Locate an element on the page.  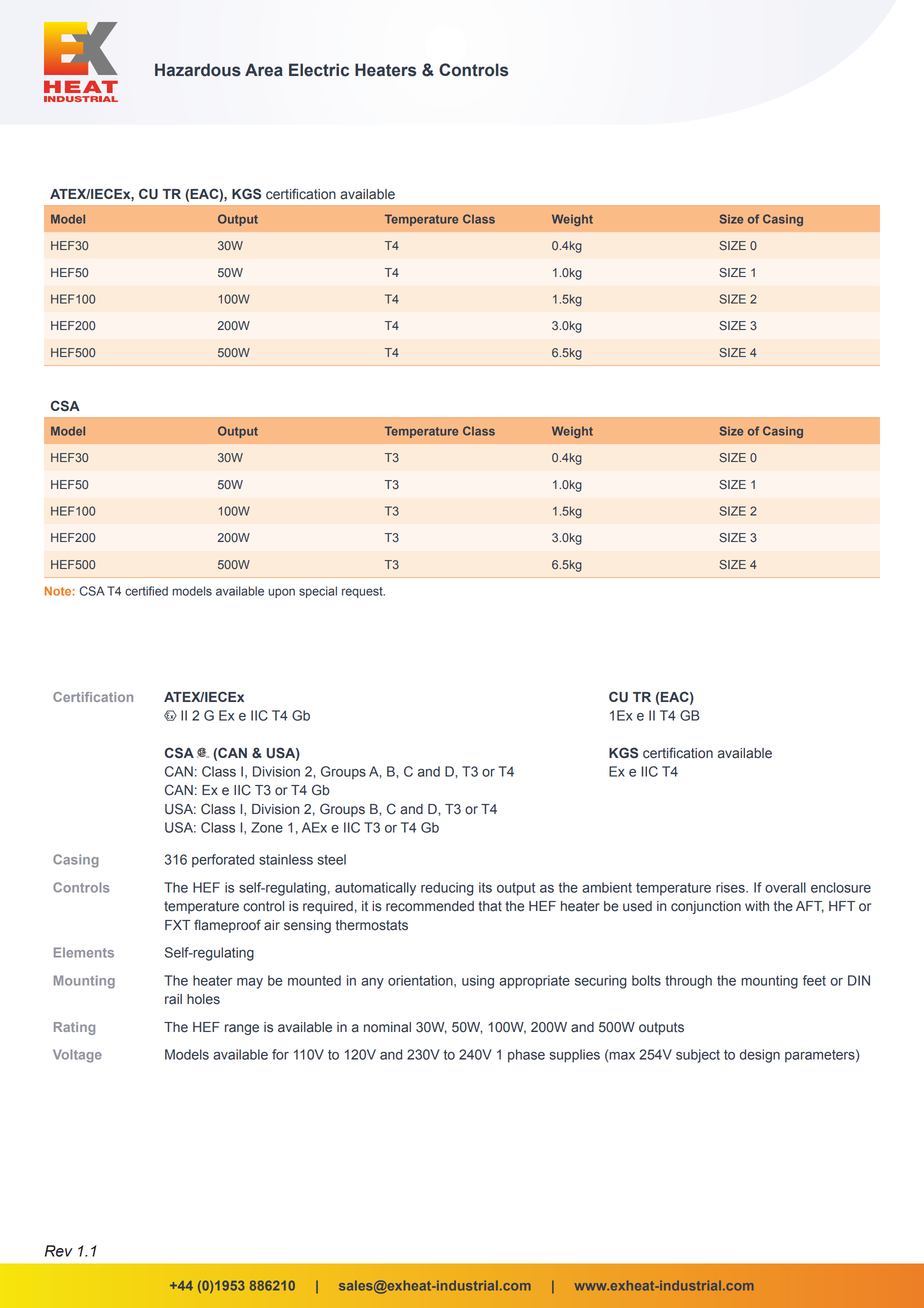
perforated is located at coordinates (223, 861).
